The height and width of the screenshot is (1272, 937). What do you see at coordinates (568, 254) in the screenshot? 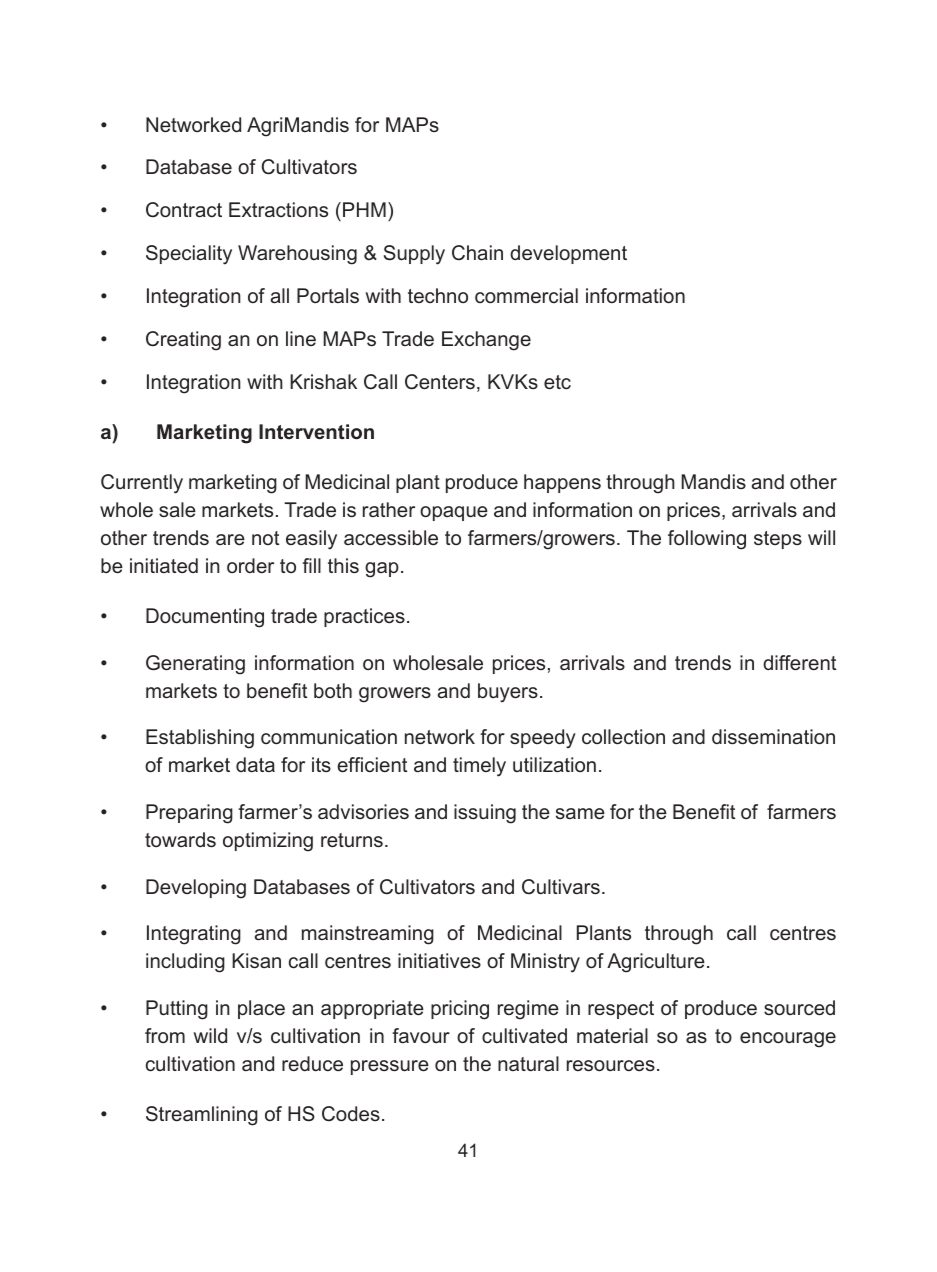
I see `development` at bounding box center [568, 254].
